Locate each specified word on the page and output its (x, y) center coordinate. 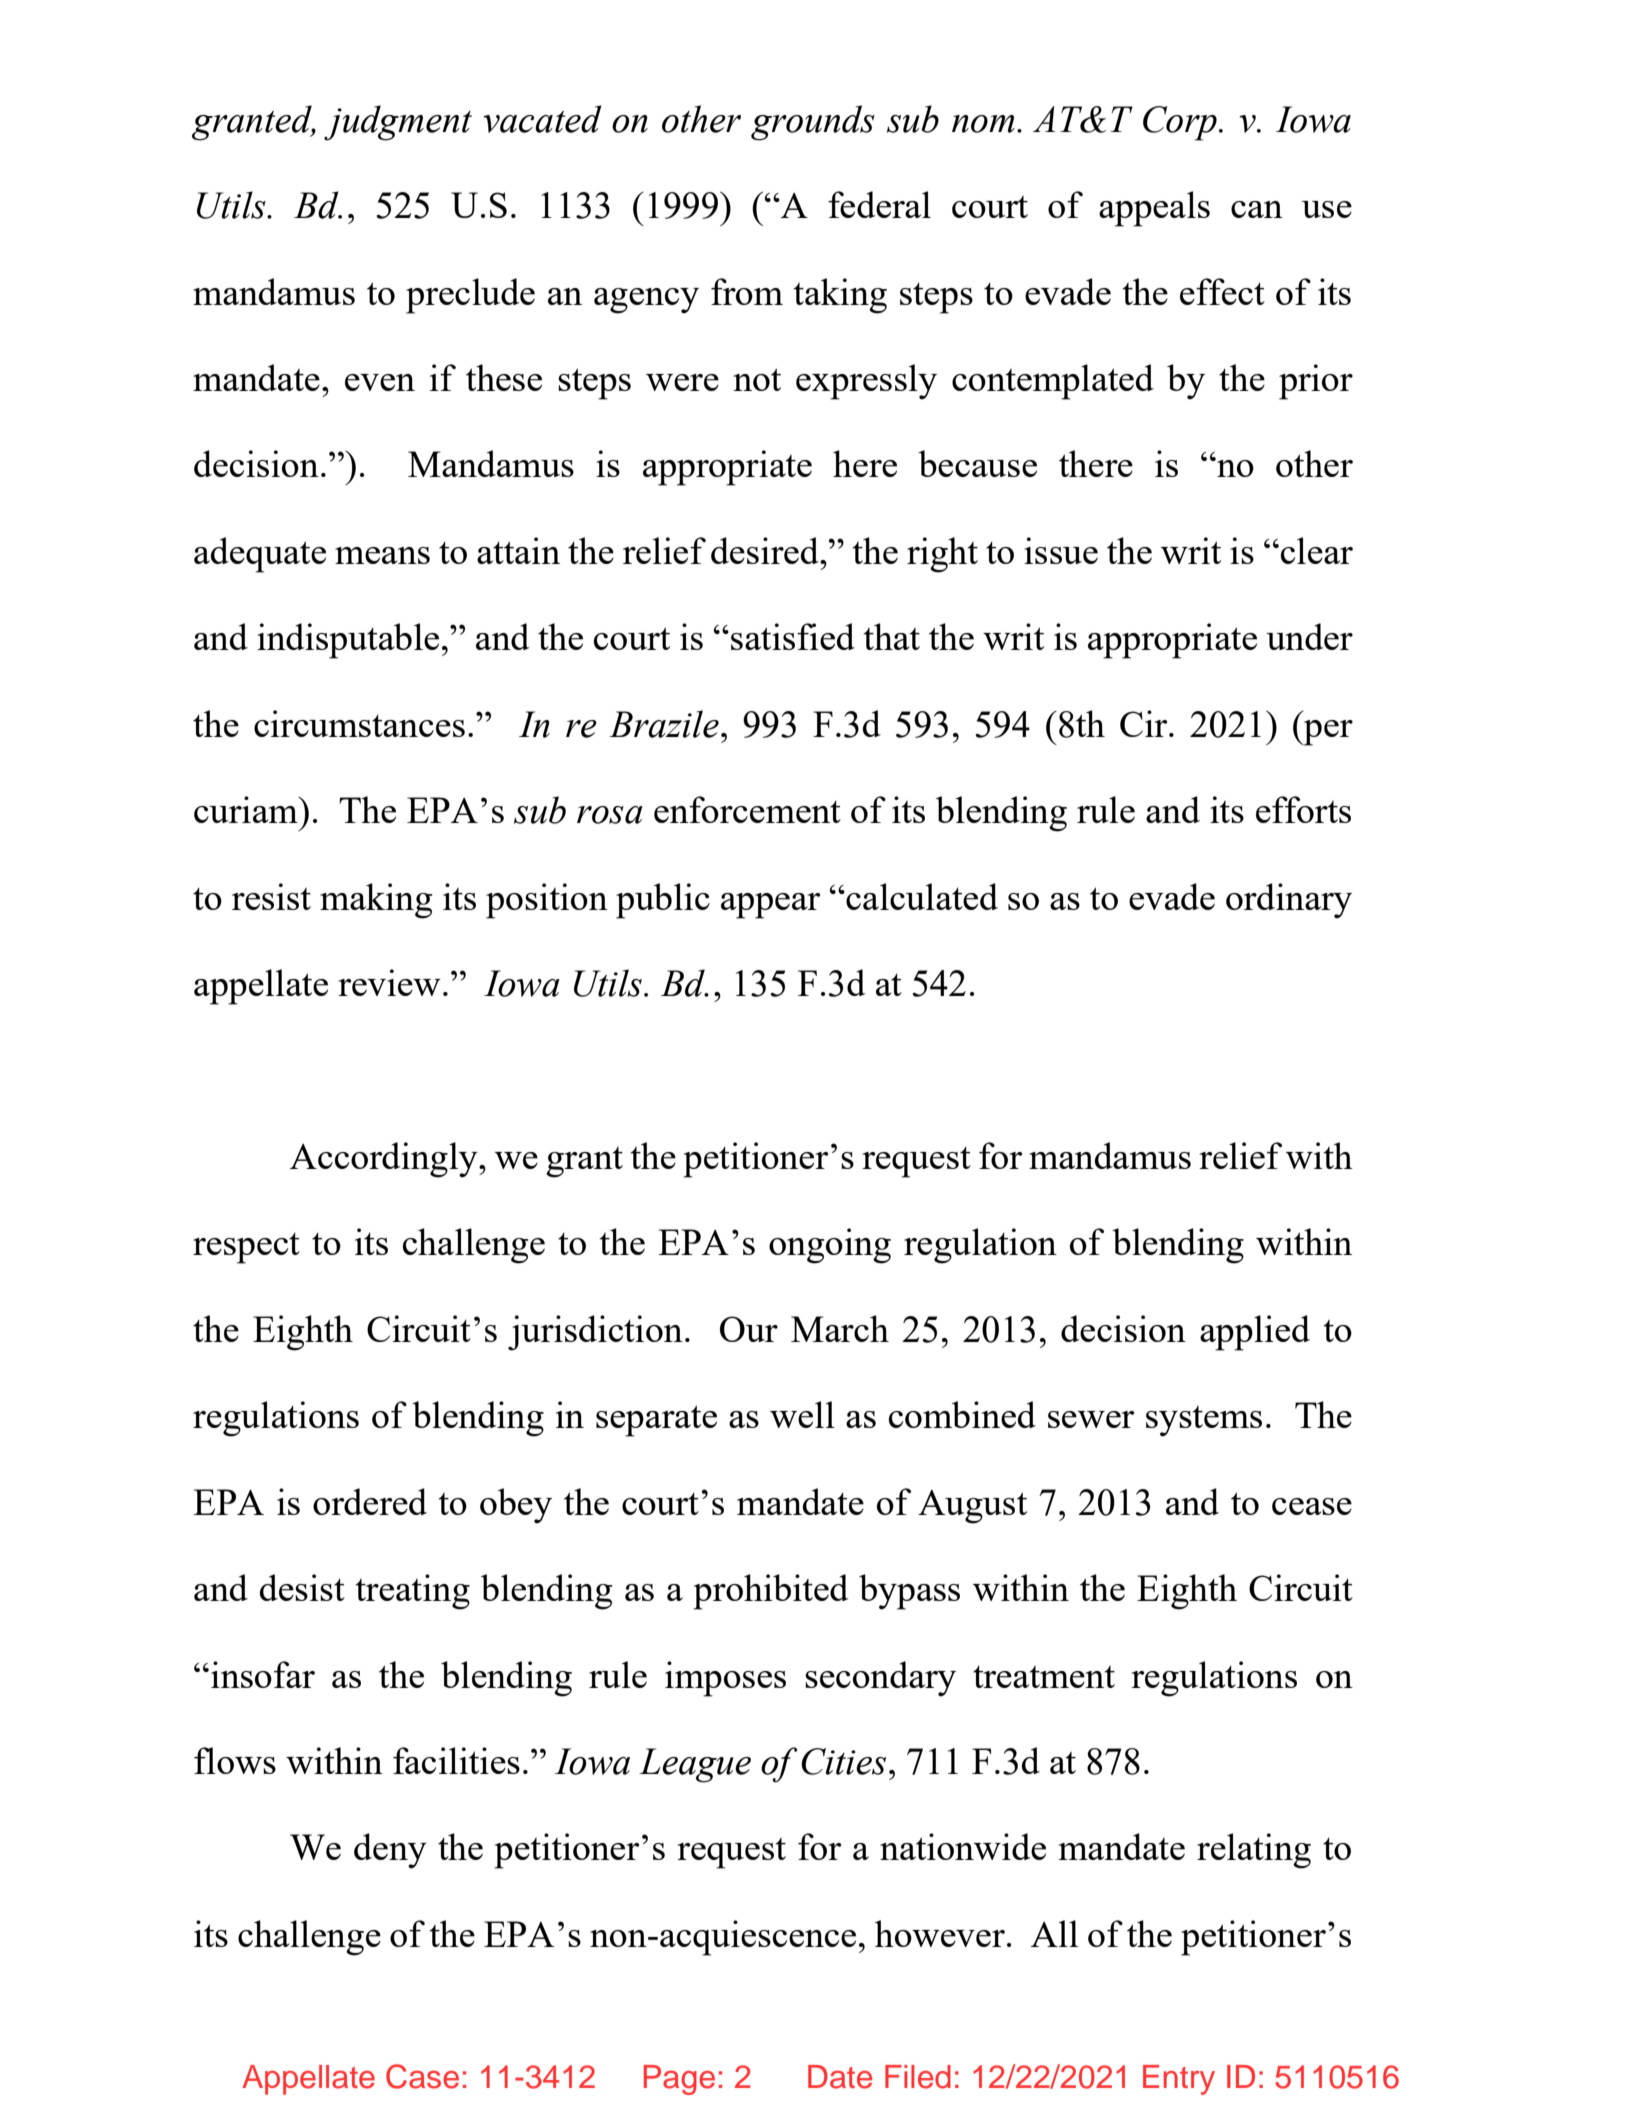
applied (1255, 1333)
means (382, 555)
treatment (1044, 1676)
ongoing (830, 1246)
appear (770, 906)
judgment (398, 123)
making (376, 901)
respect (246, 1248)
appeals (1154, 209)
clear (1317, 550)
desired (766, 550)
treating (413, 1592)
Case (422, 2076)
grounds (813, 123)
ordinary (1289, 901)
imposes (725, 1679)
